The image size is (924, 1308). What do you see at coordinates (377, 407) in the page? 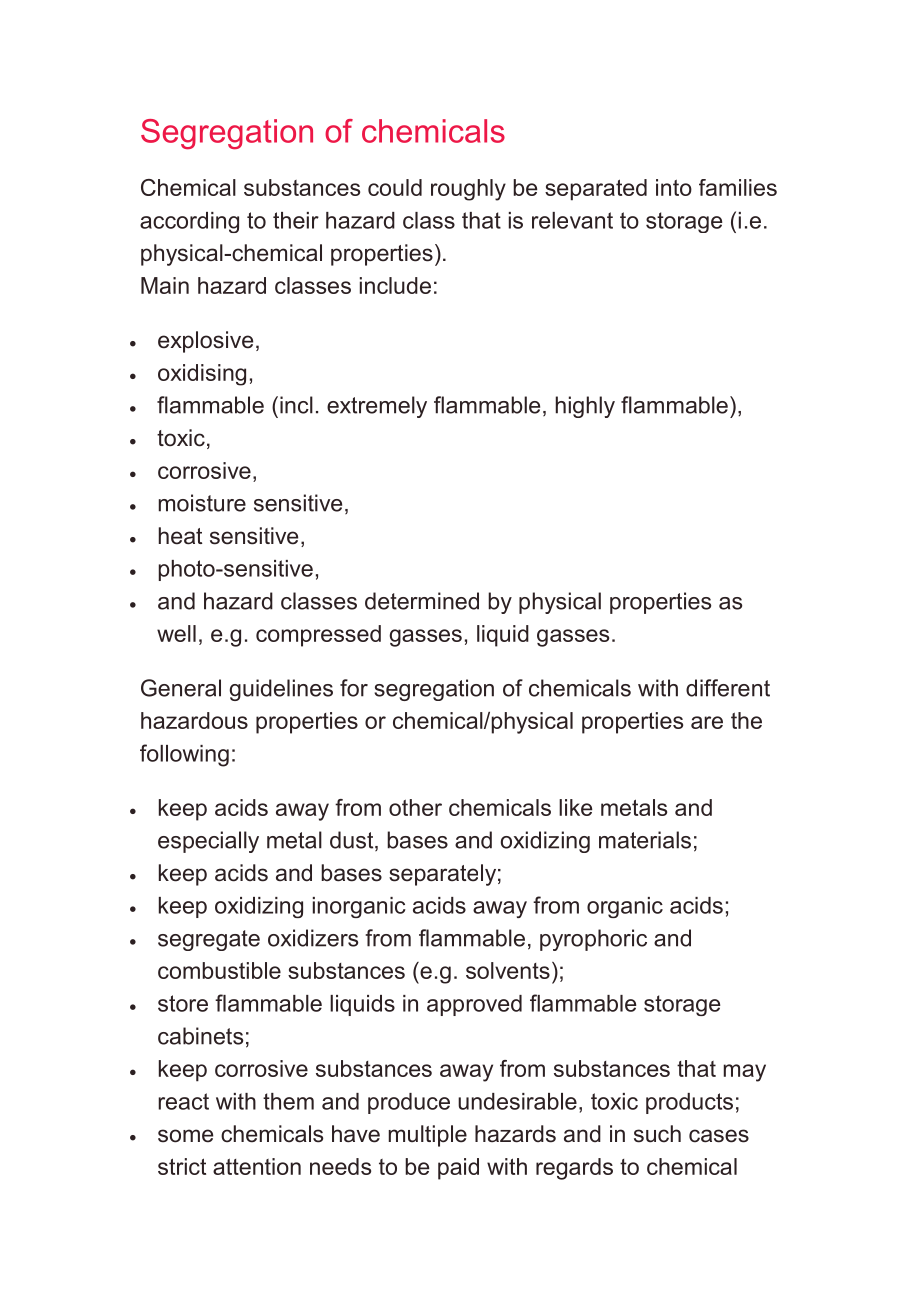
I see `extremely` at bounding box center [377, 407].
